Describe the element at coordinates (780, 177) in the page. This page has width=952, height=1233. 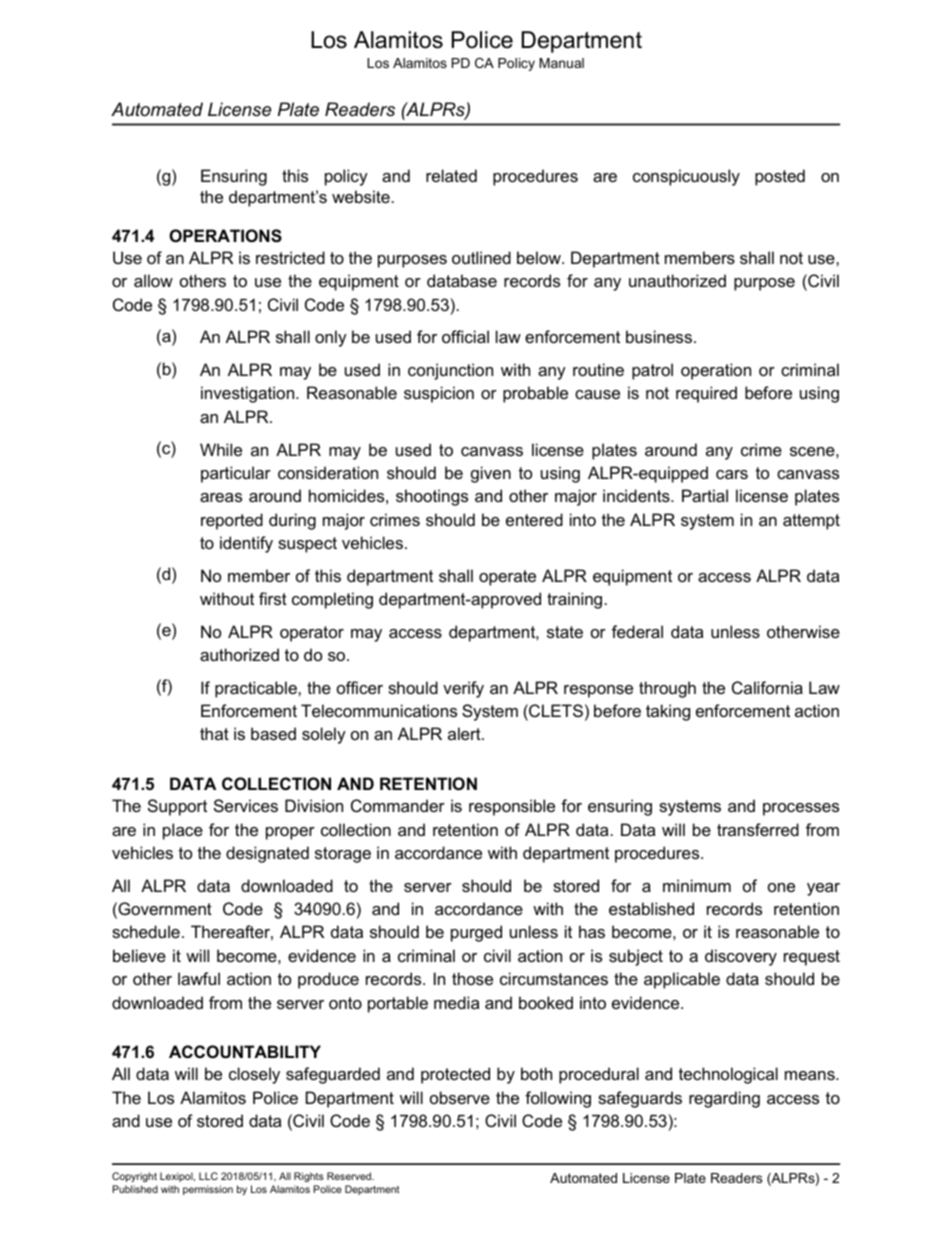
I see `posted` at that location.
